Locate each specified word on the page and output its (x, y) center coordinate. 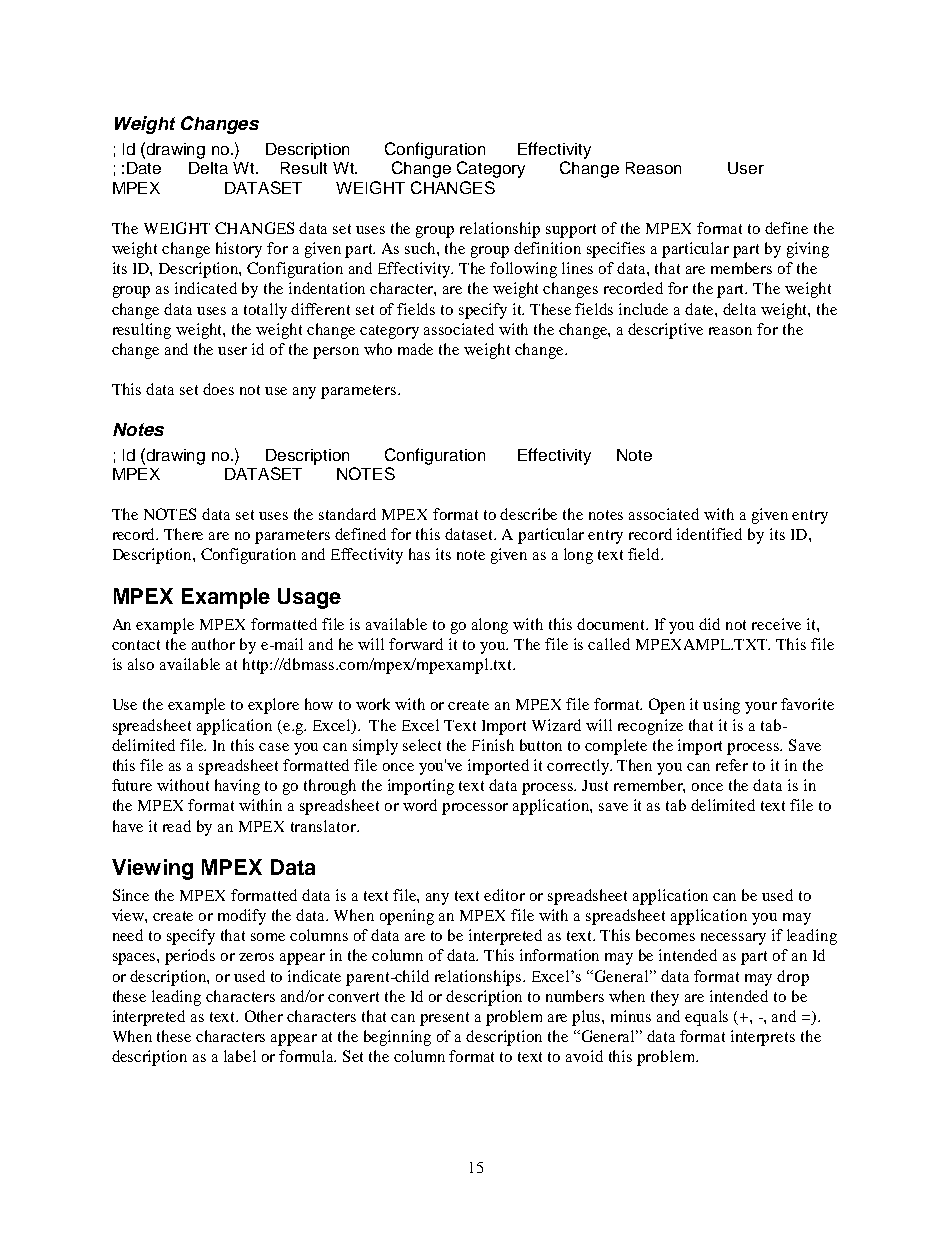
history (239, 250)
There (183, 534)
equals (706, 1018)
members (741, 268)
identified (709, 534)
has (419, 554)
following (523, 270)
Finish (493, 745)
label (240, 1056)
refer (732, 765)
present (444, 1019)
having (237, 787)
